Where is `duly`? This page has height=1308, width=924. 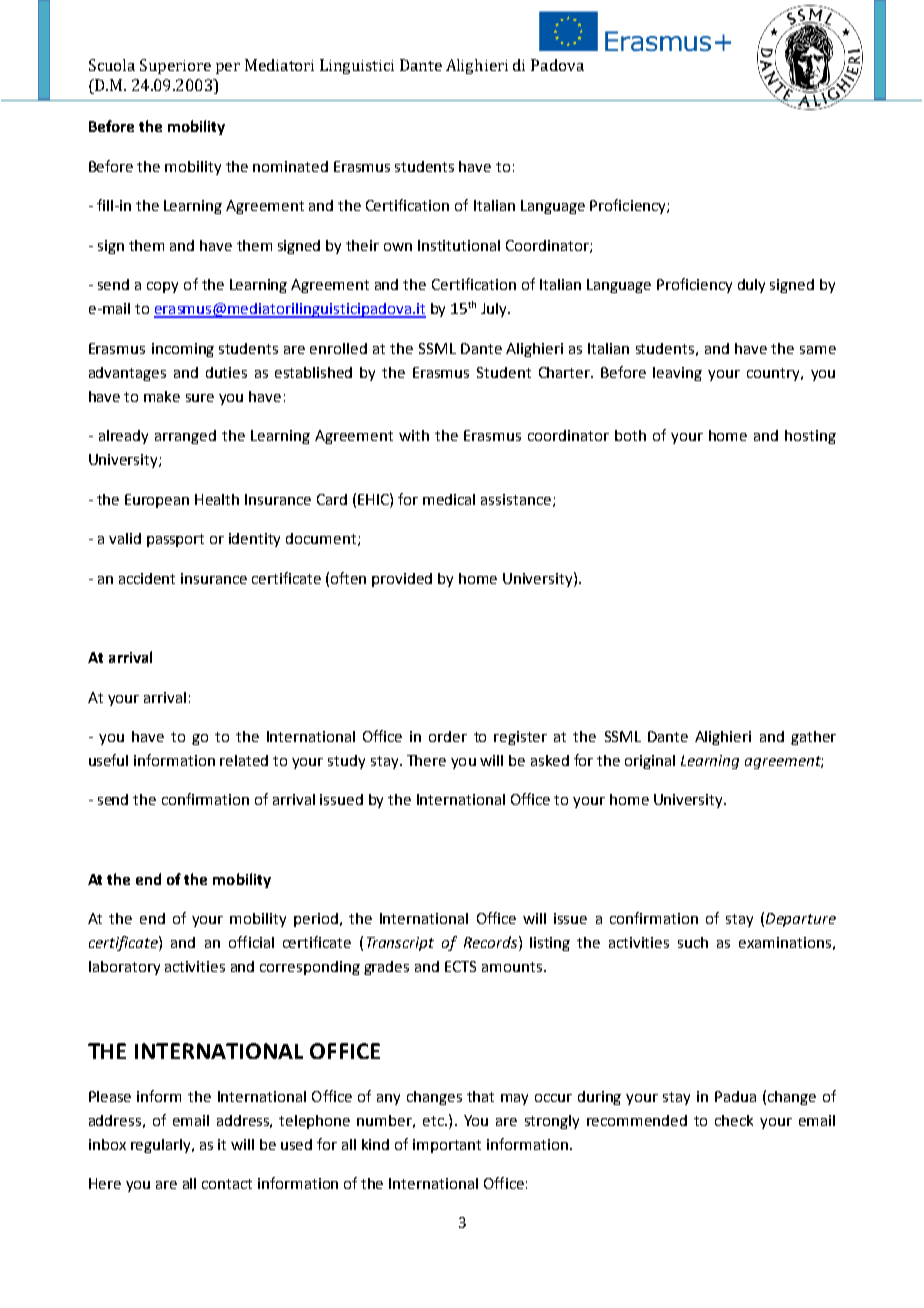 duly is located at coordinates (751, 286).
